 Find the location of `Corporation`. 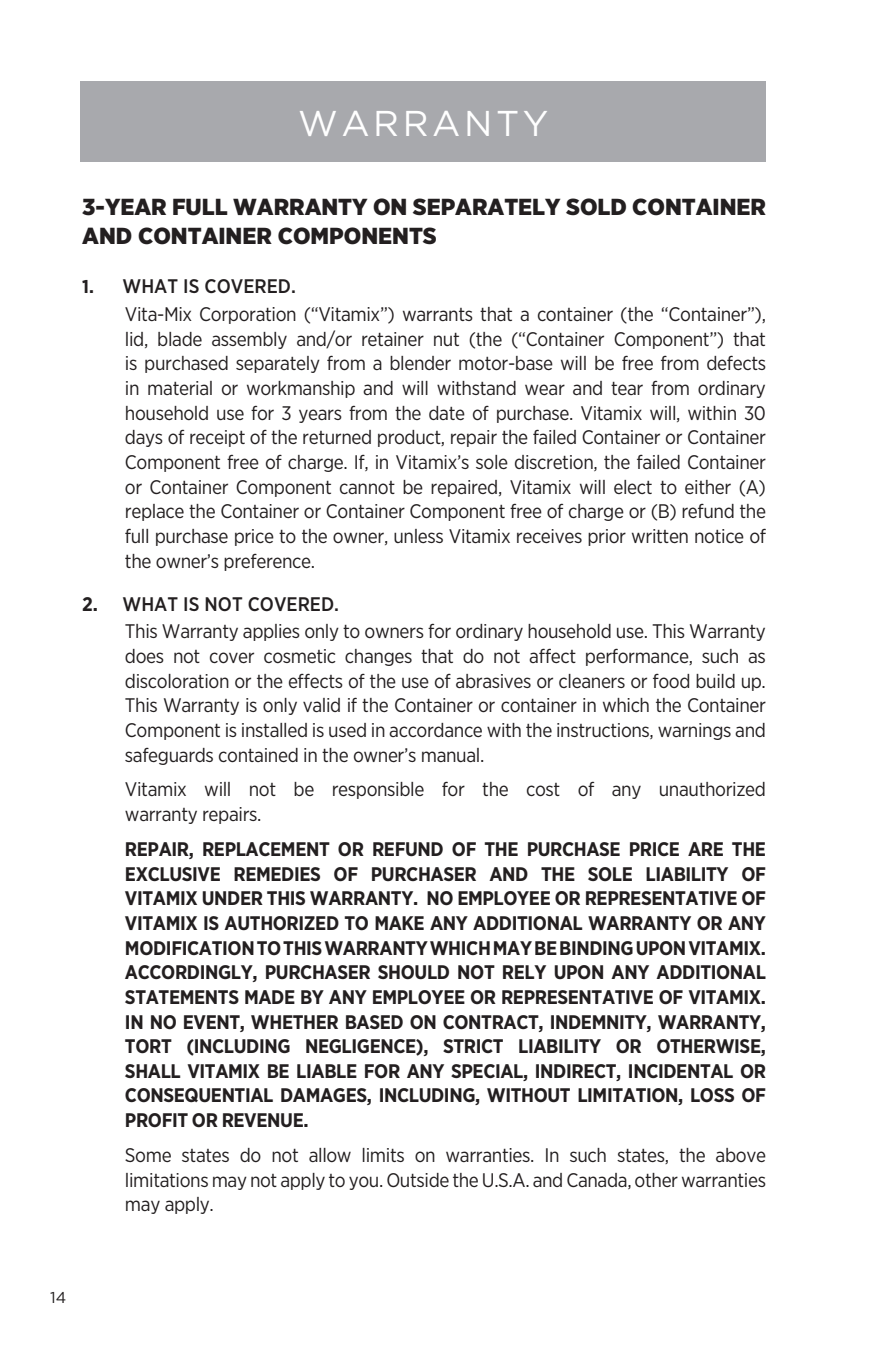

Corporation is located at coordinates (248, 315).
